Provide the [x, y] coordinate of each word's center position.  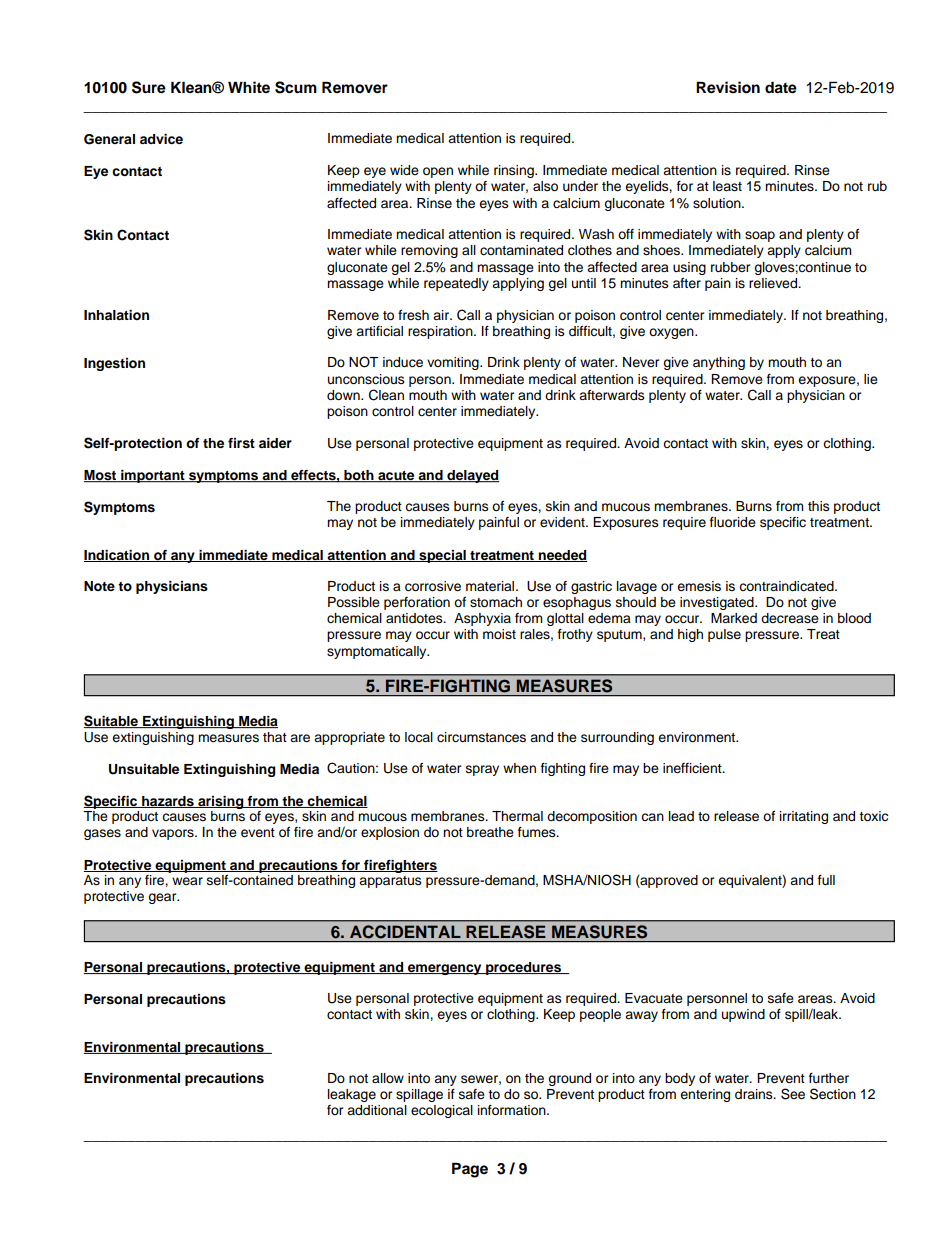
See [793, 1094]
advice [161, 139]
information [513, 1110]
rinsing [515, 171]
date [781, 87]
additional [377, 1110]
